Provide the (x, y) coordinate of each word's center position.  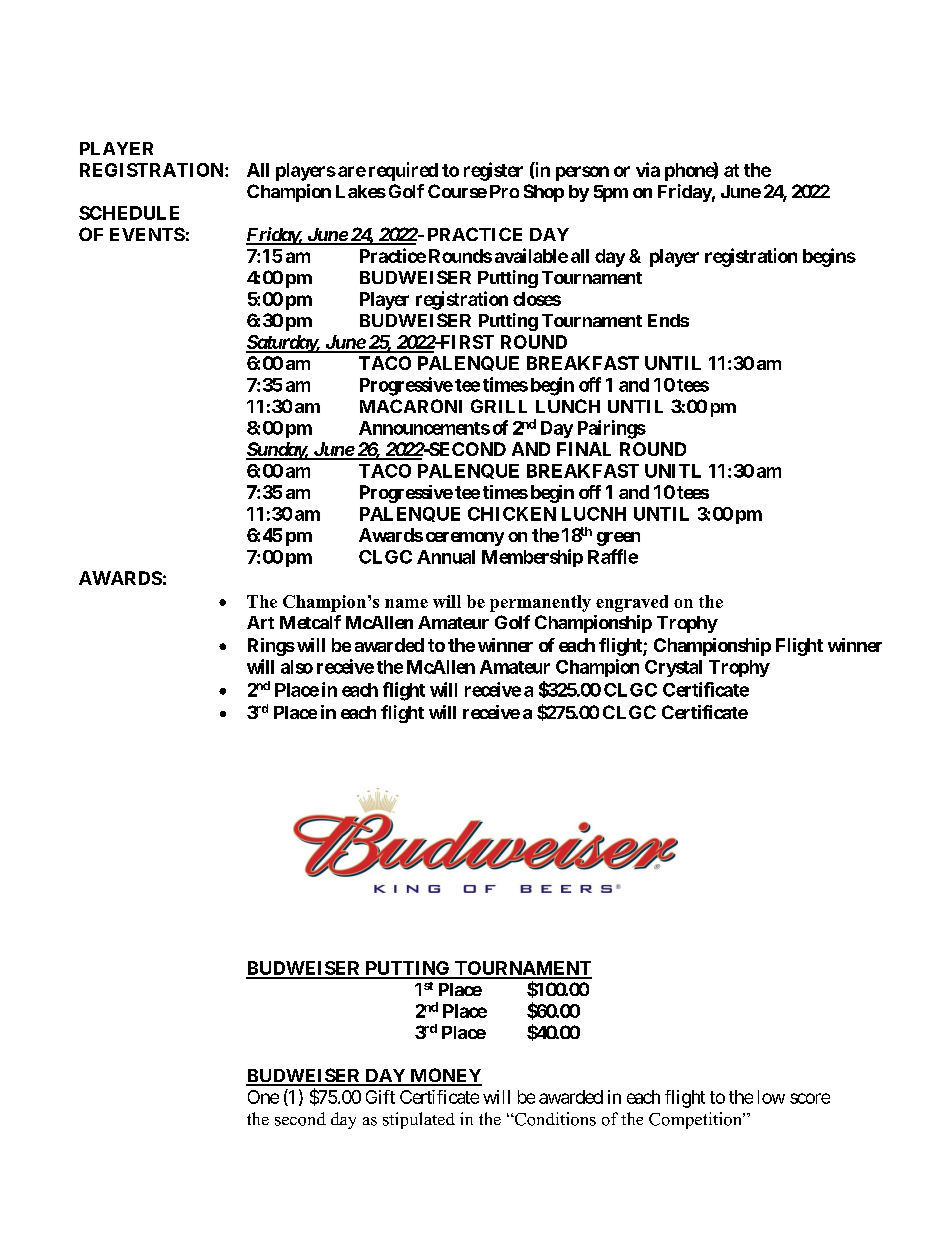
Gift (380, 1097)
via (648, 169)
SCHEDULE (129, 213)
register (493, 171)
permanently (540, 603)
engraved (632, 603)
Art (260, 622)
